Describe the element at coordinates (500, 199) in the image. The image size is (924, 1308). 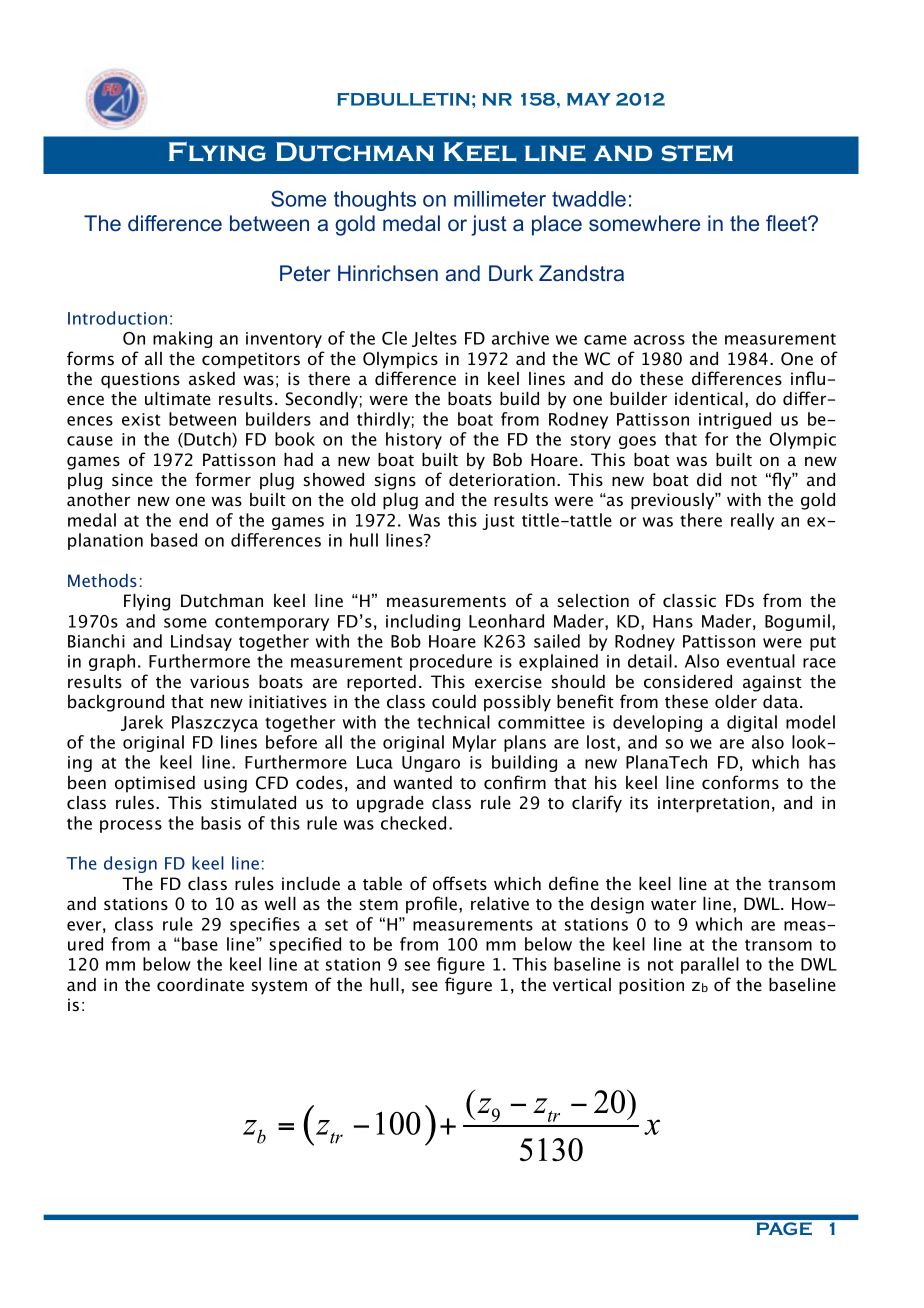
I see `millimeter` at that location.
